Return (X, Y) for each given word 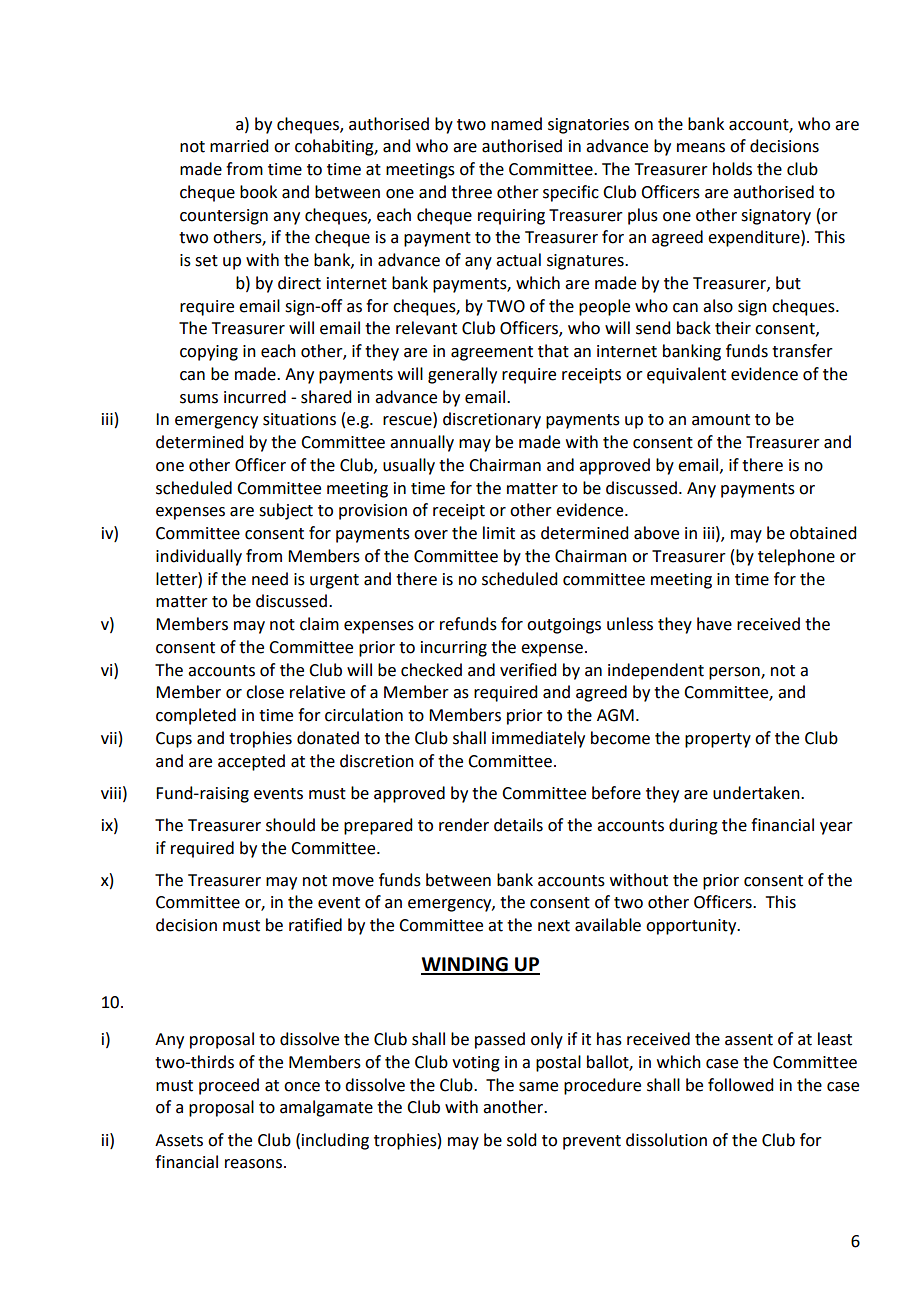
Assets (179, 1140)
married (239, 146)
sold (521, 1140)
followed (740, 1085)
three (471, 192)
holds (732, 169)
